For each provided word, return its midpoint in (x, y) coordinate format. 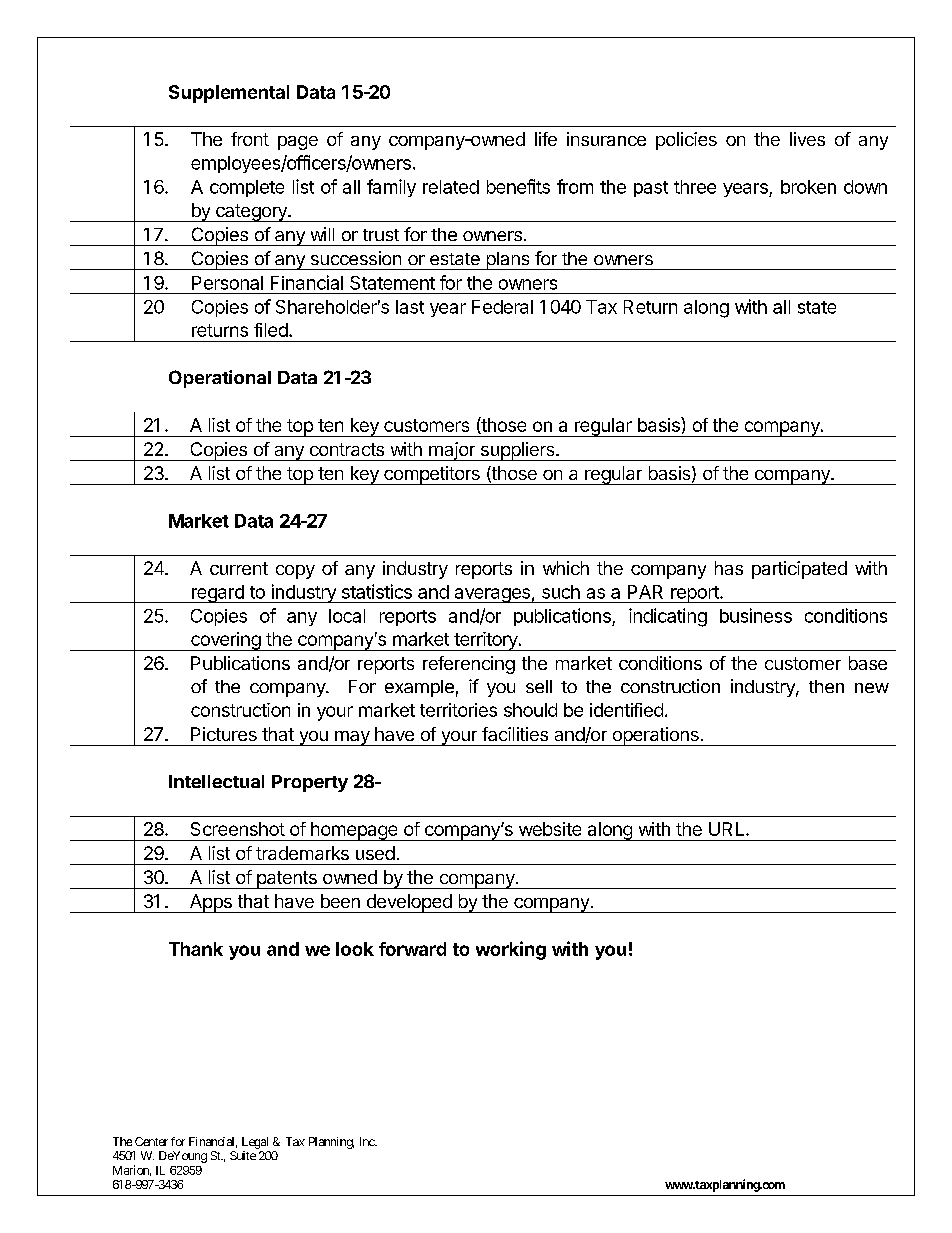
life (546, 139)
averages (492, 595)
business (756, 615)
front (250, 139)
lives (807, 139)
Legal (255, 1143)
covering (225, 641)
